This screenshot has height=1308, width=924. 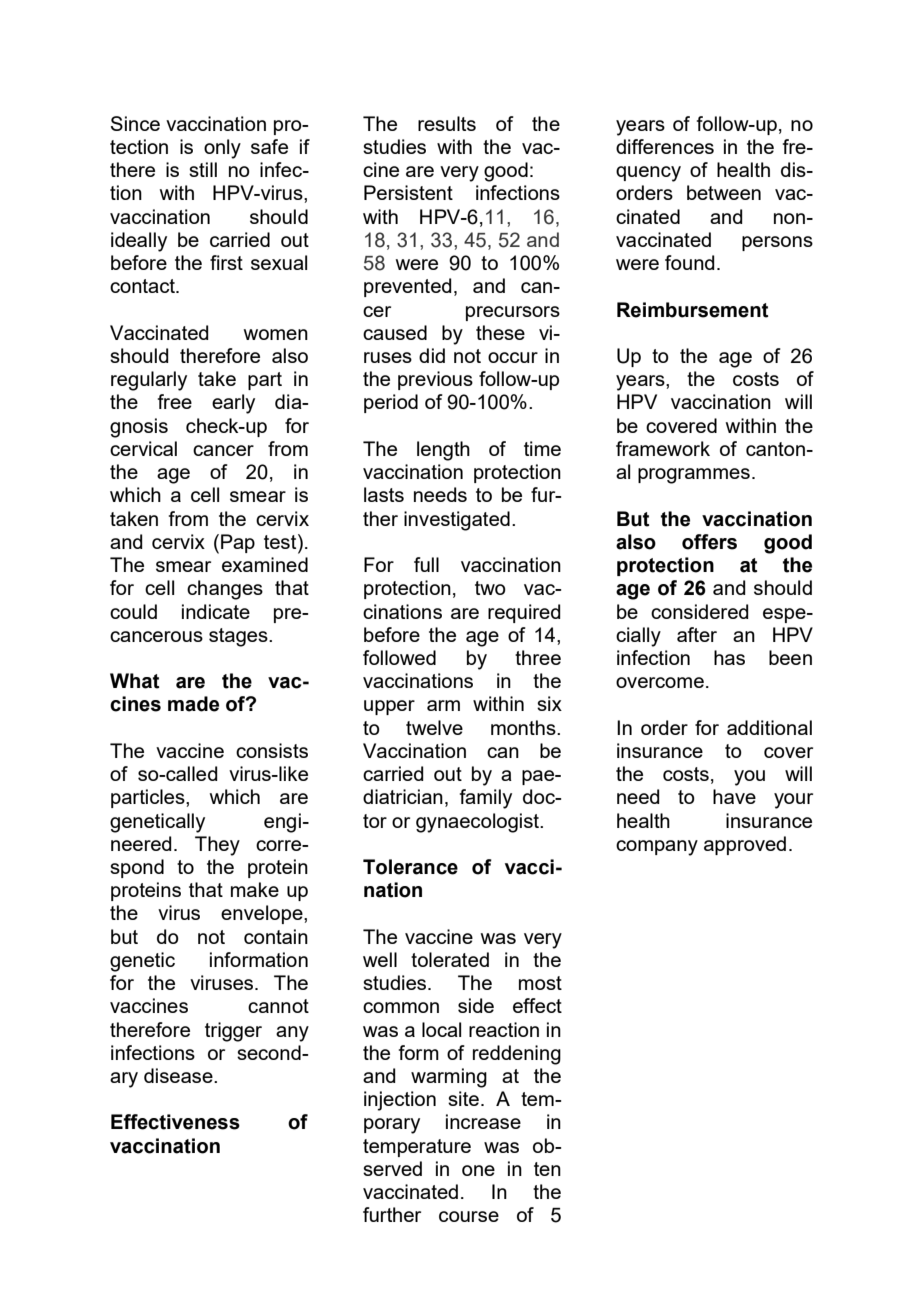 What do you see at coordinates (665, 146) in the screenshot?
I see `differences` at bounding box center [665, 146].
